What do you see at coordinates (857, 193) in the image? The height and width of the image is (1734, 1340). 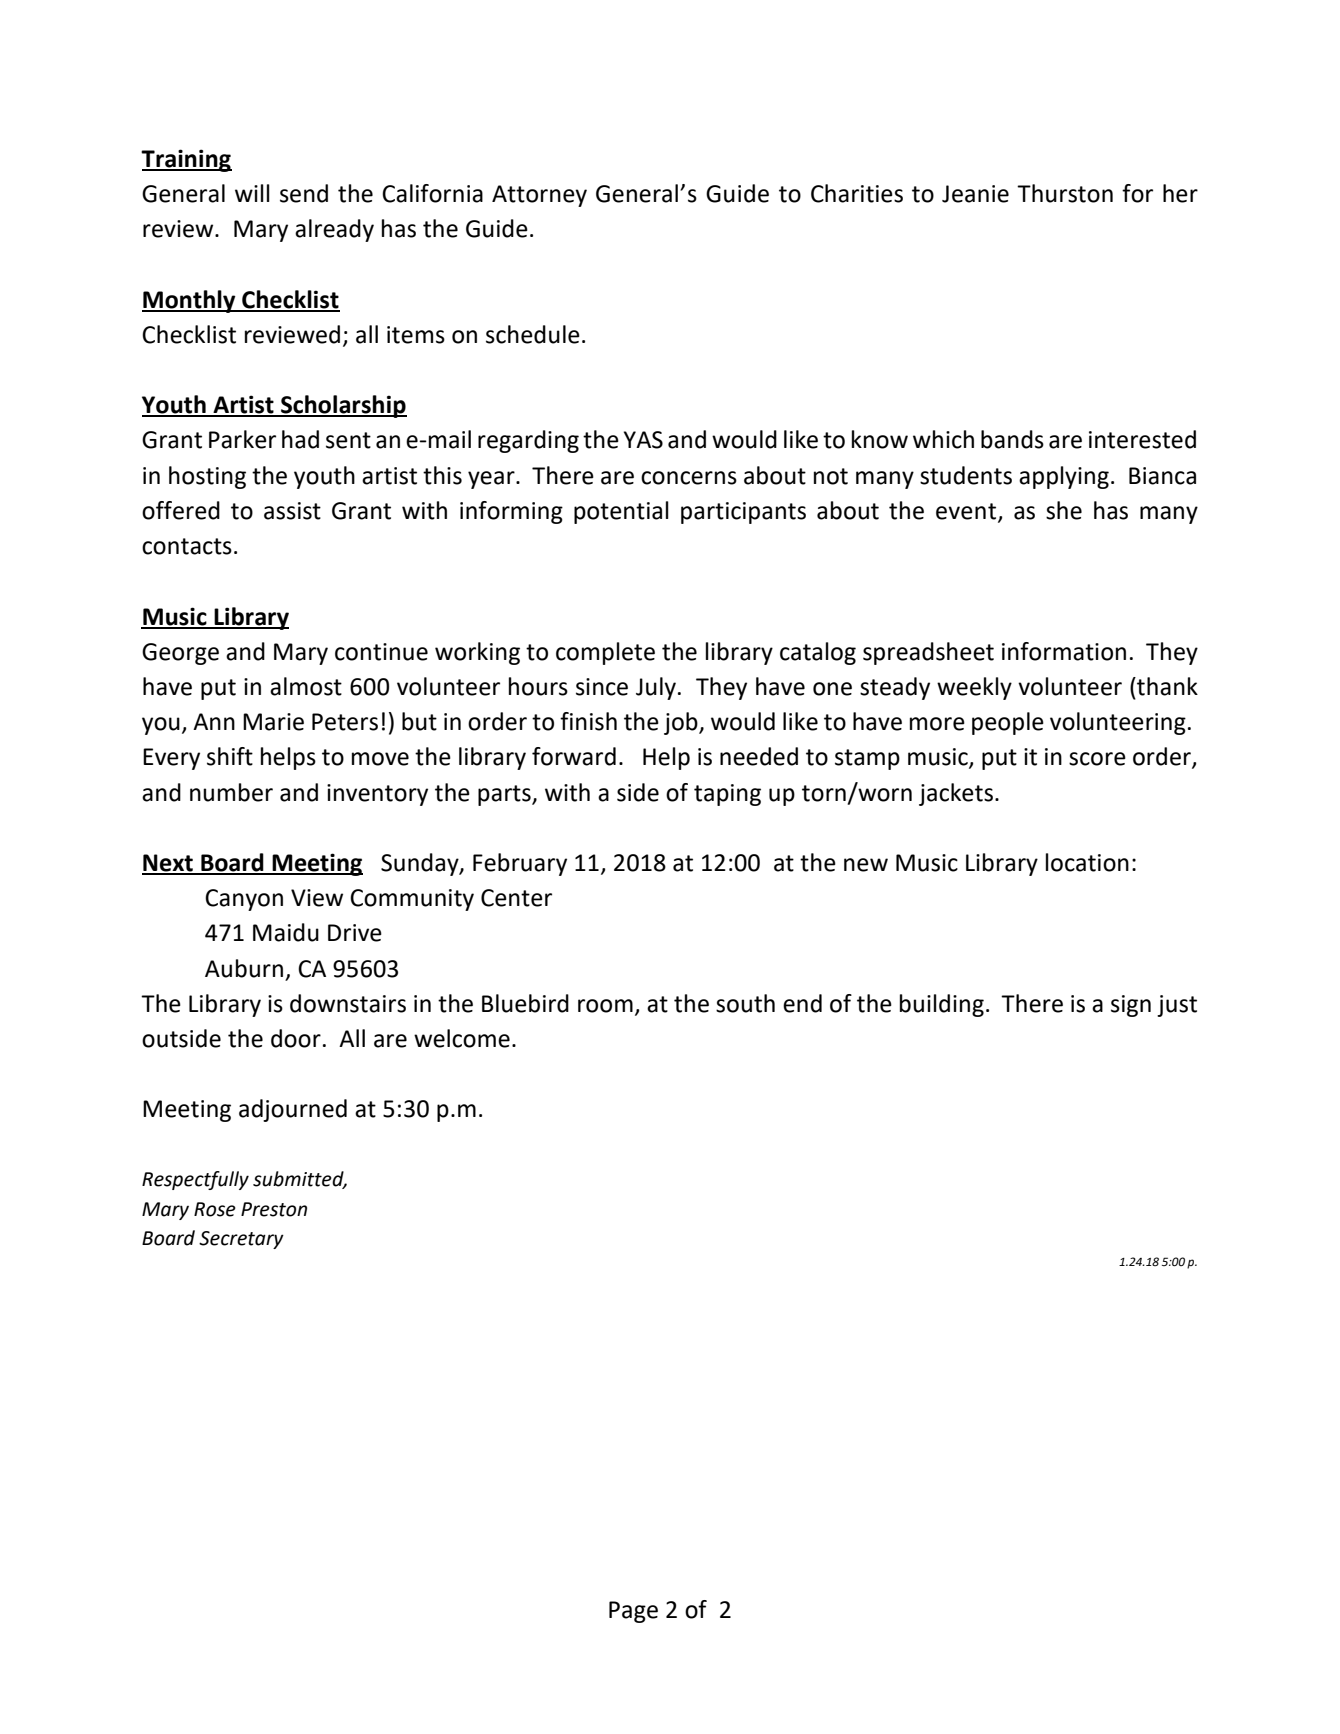 I see `Charities` at bounding box center [857, 193].
